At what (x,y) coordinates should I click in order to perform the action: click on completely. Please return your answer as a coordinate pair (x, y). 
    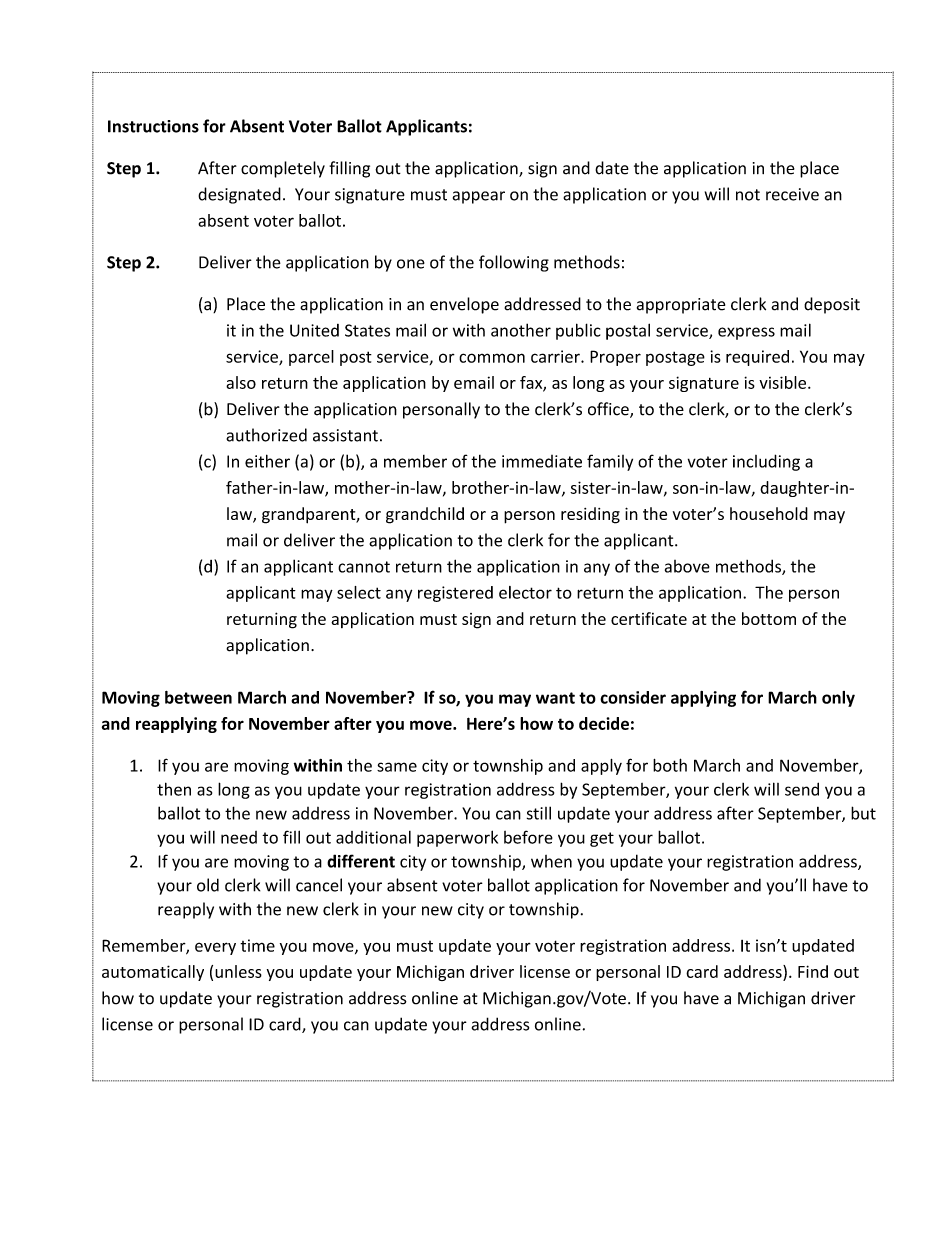
    Looking at the image, I should click on (283, 169).
